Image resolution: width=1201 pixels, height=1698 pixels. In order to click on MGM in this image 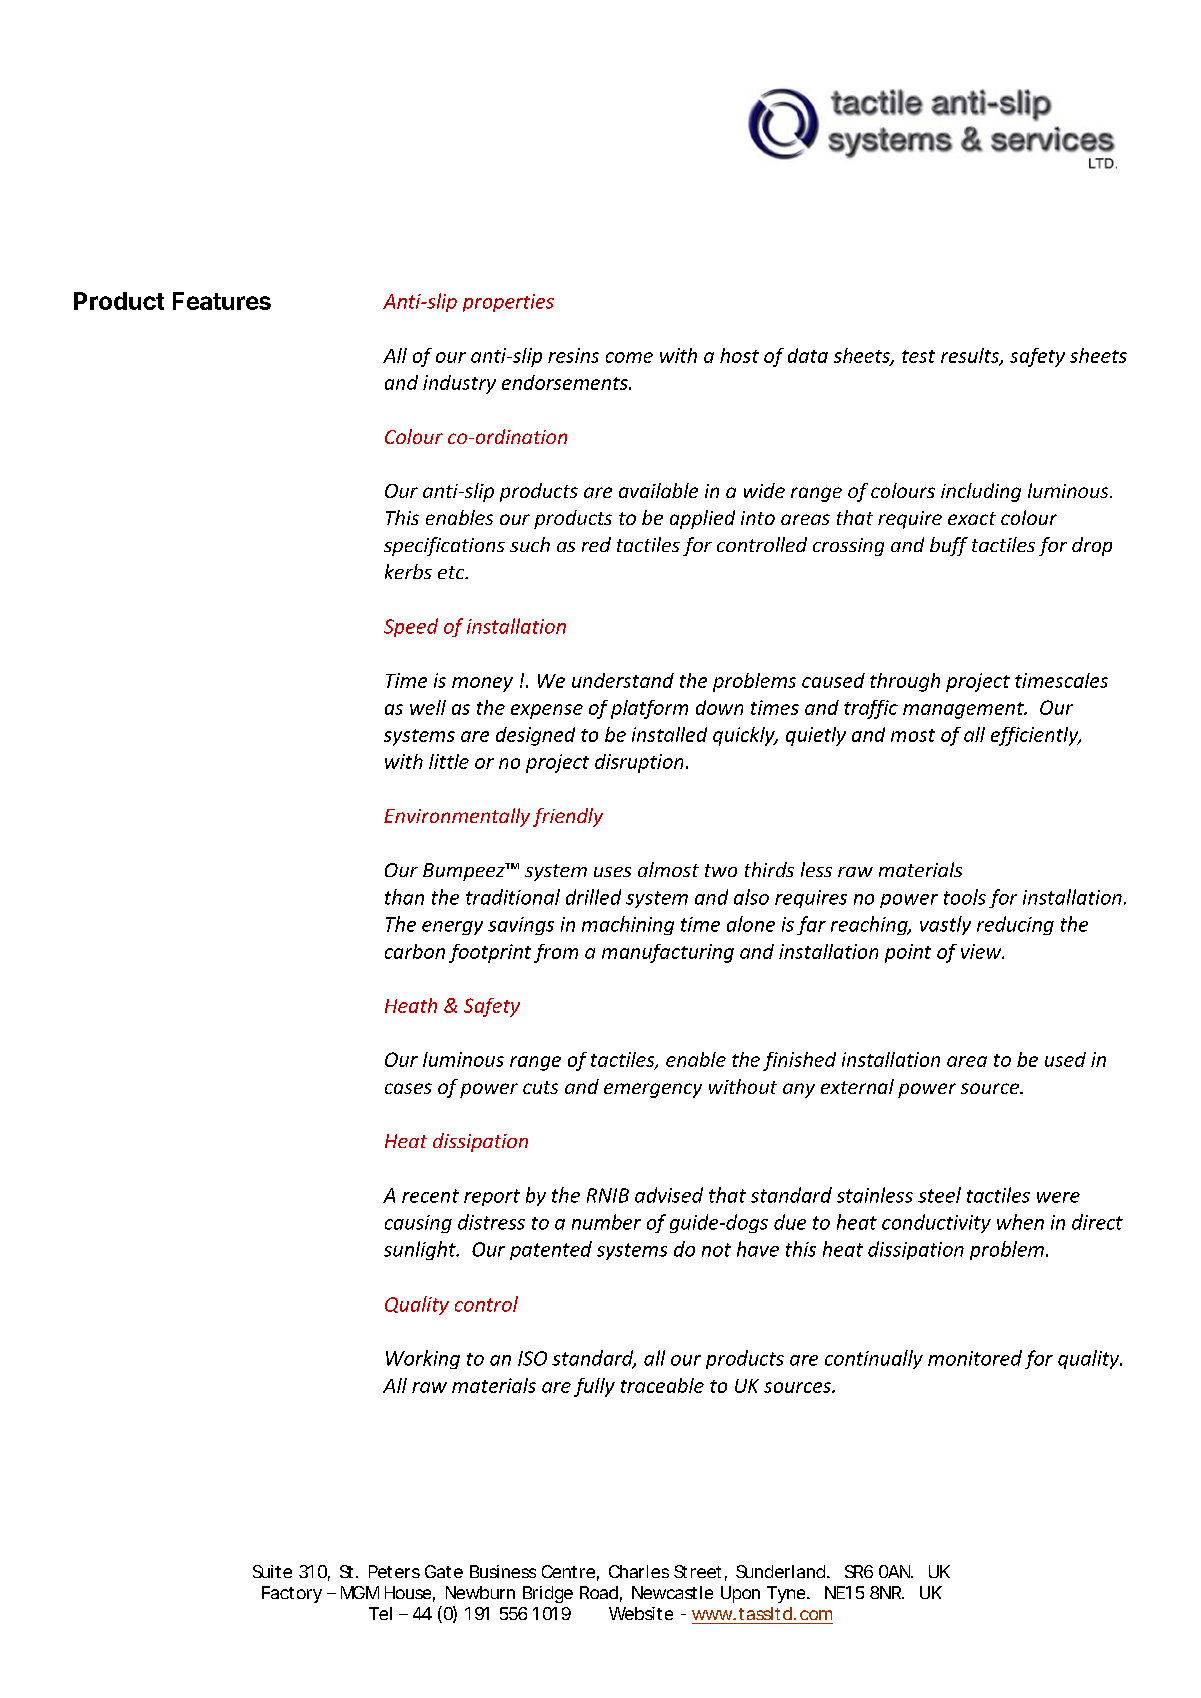, I will do `click(360, 1592)`.
